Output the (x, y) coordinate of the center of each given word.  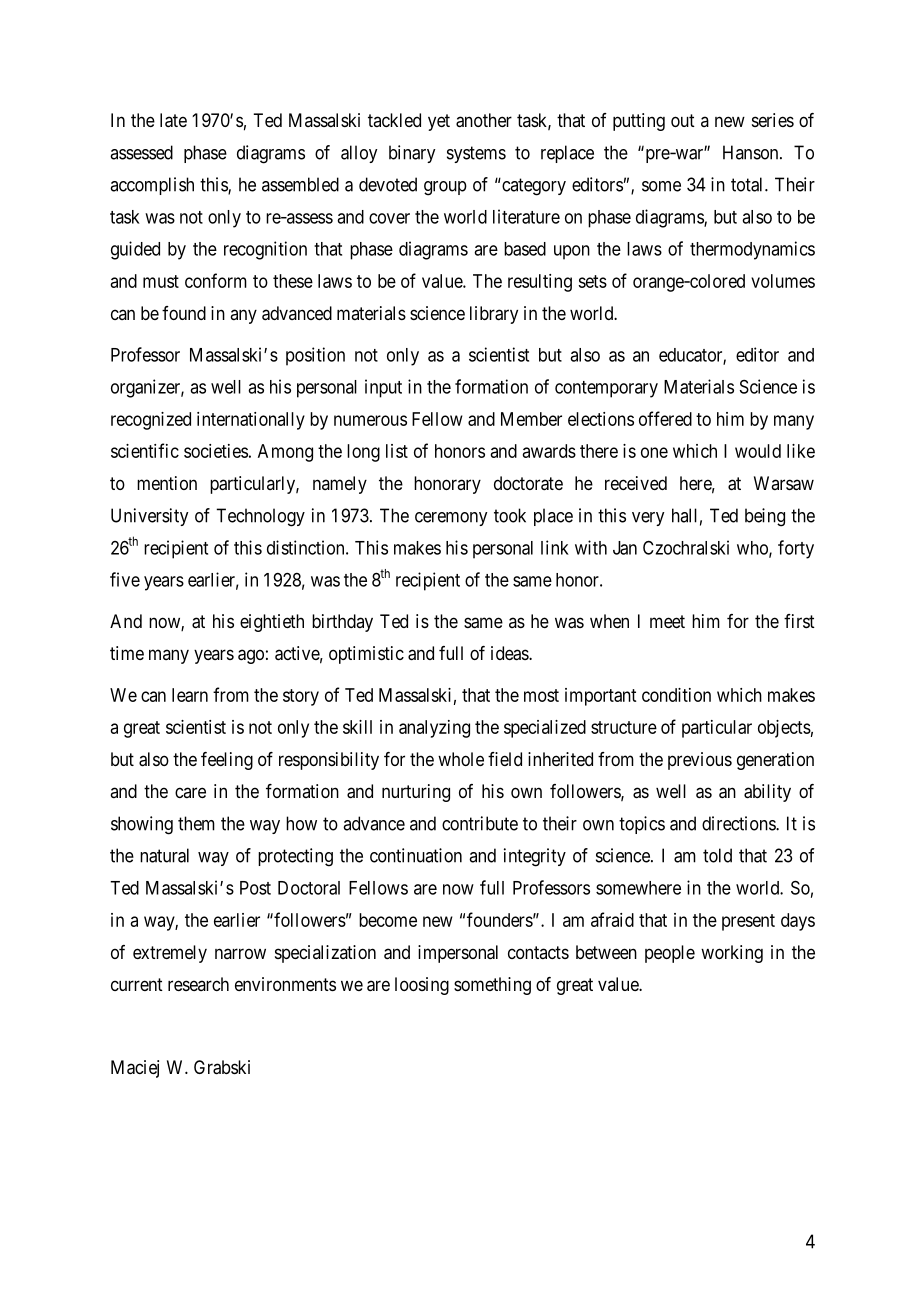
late (173, 120)
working (732, 954)
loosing (422, 986)
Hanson (752, 152)
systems (476, 154)
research (198, 984)
